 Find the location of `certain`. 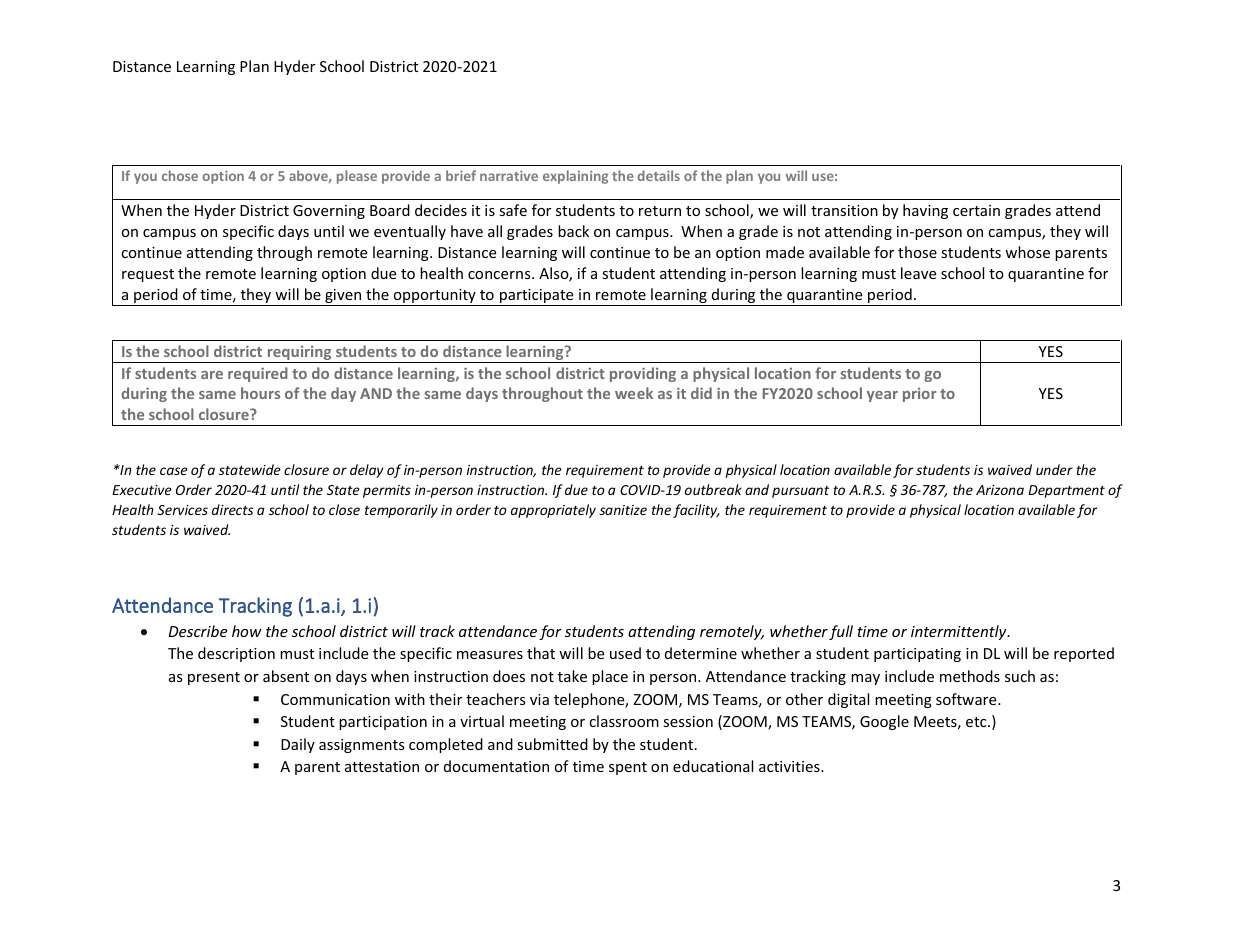

certain is located at coordinates (976, 210).
